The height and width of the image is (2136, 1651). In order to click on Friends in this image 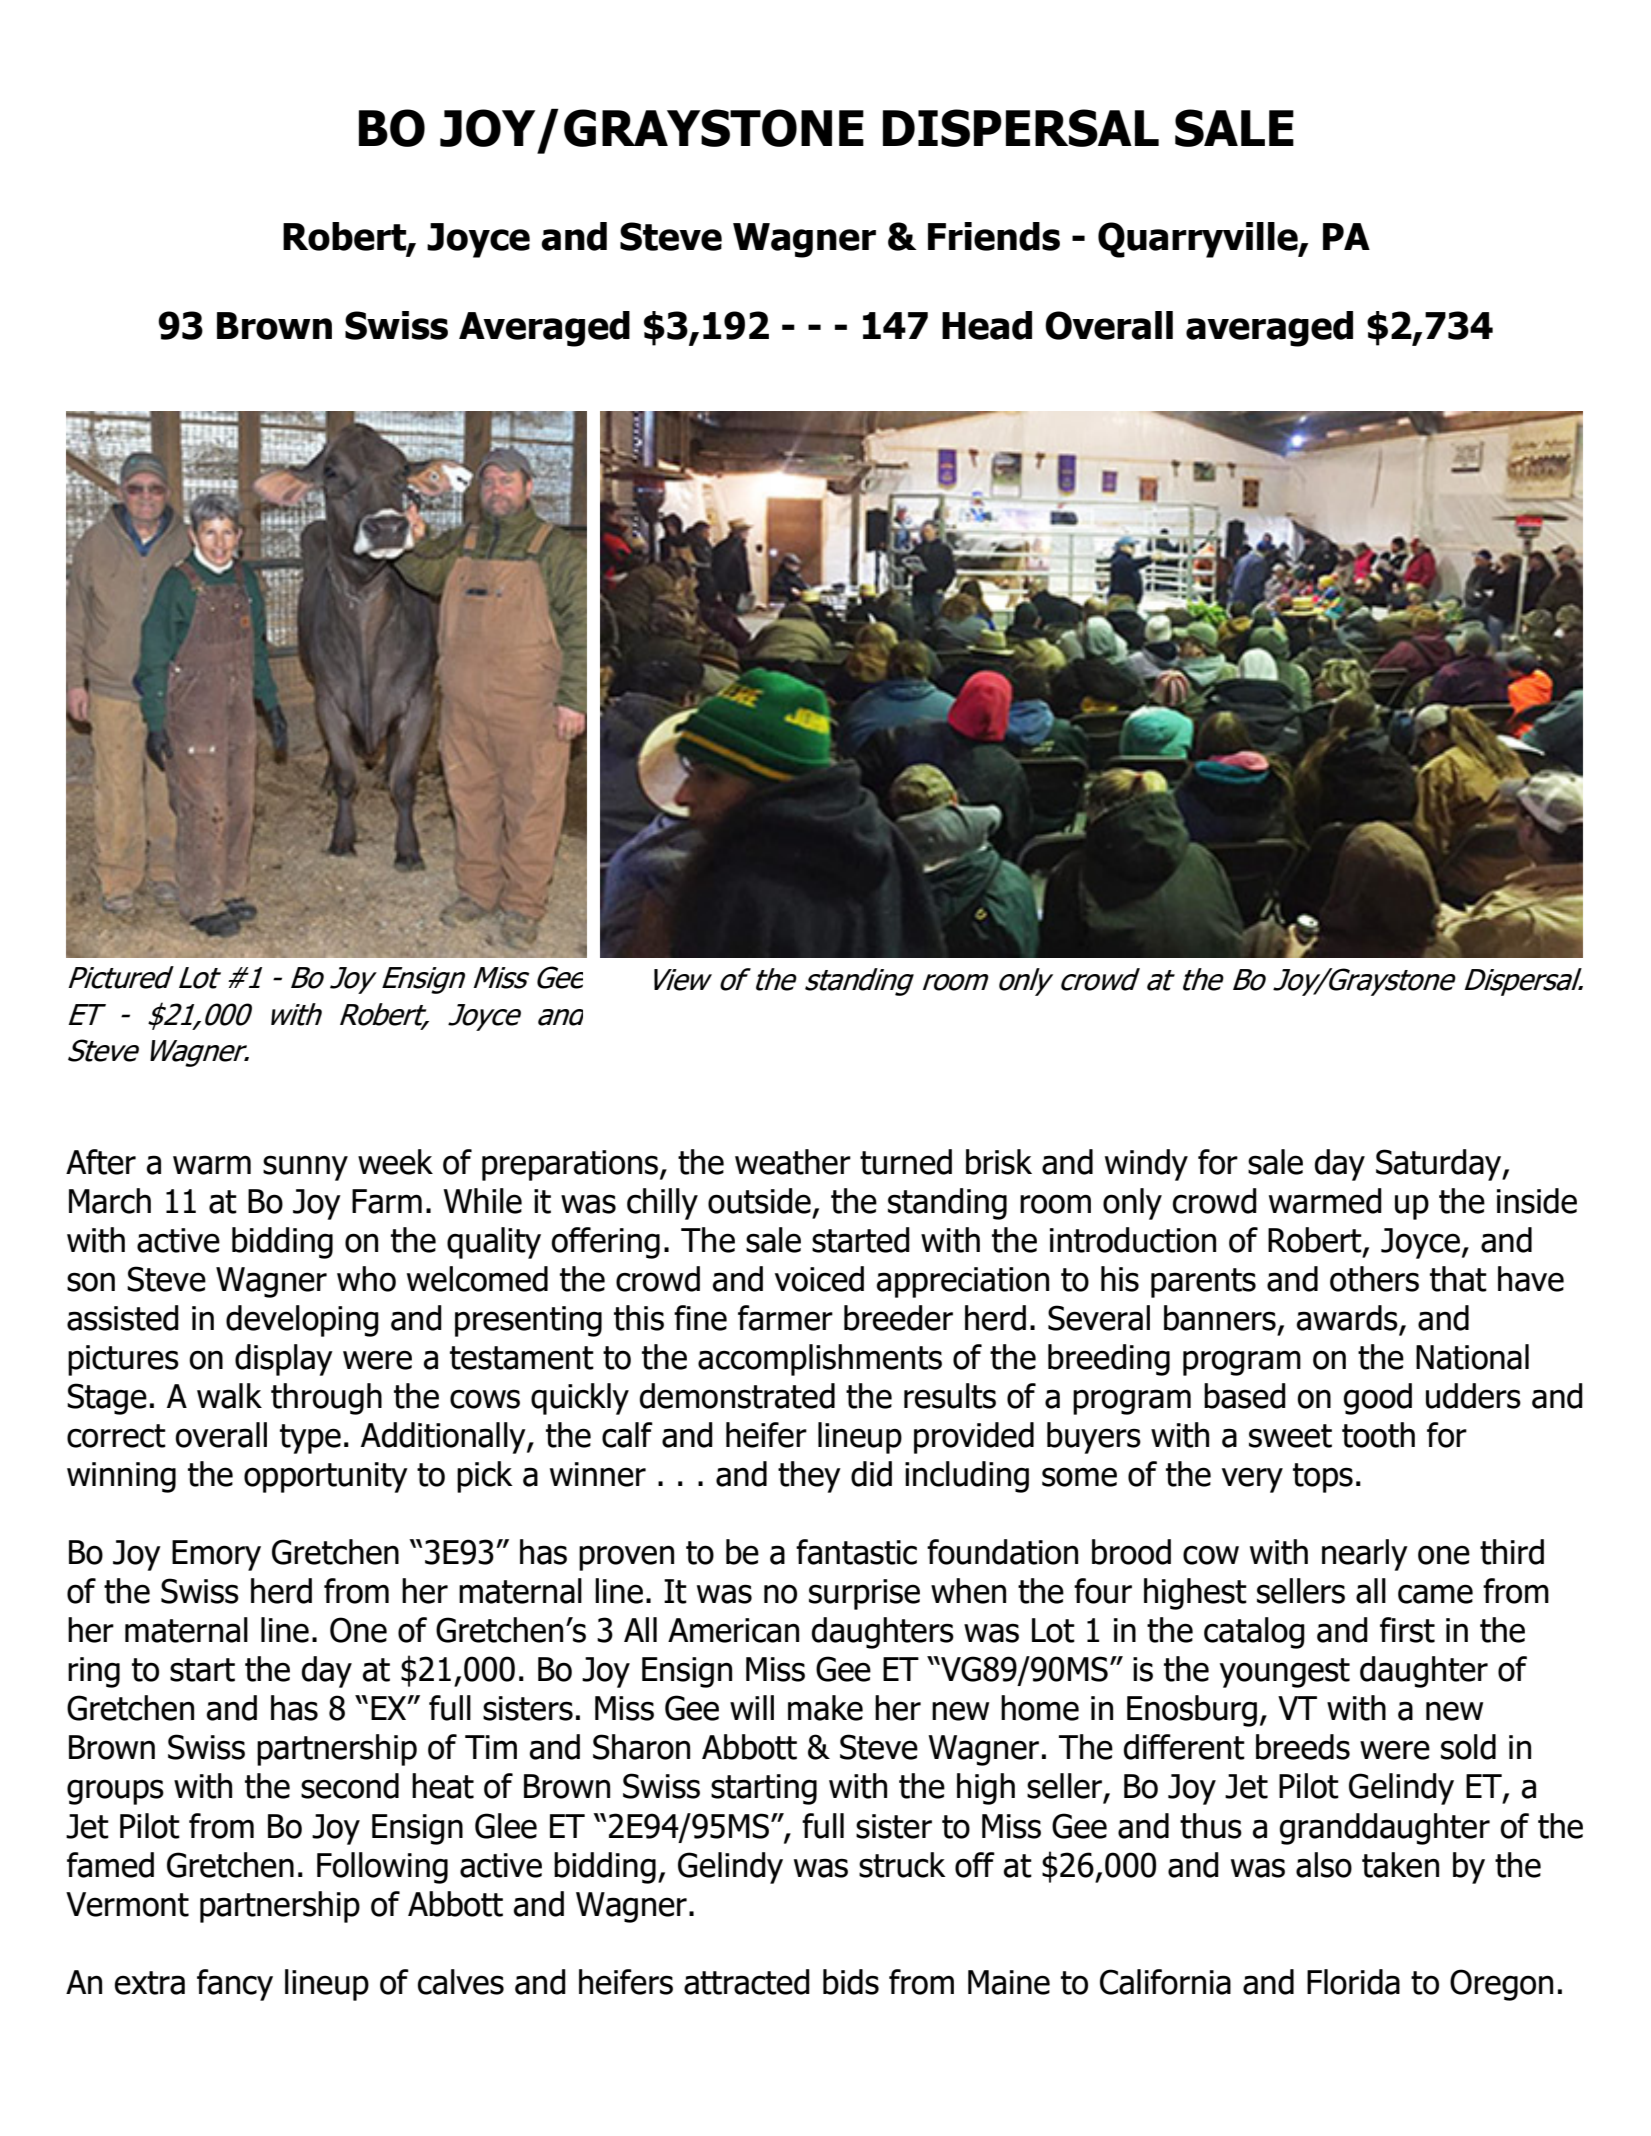, I will do `click(994, 236)`.
